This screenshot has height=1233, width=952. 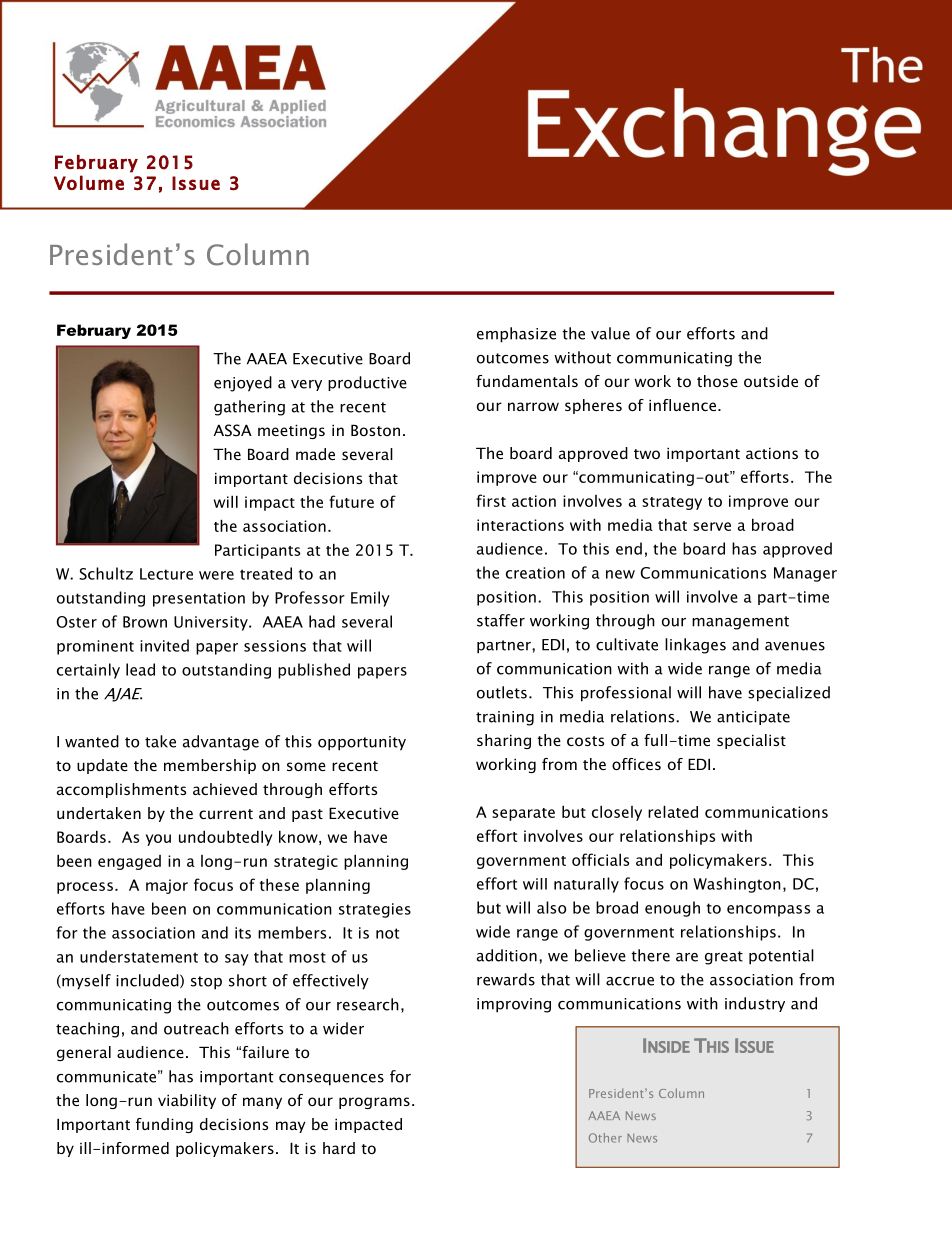 I want to click on lead, so click(x=140, y=669).
